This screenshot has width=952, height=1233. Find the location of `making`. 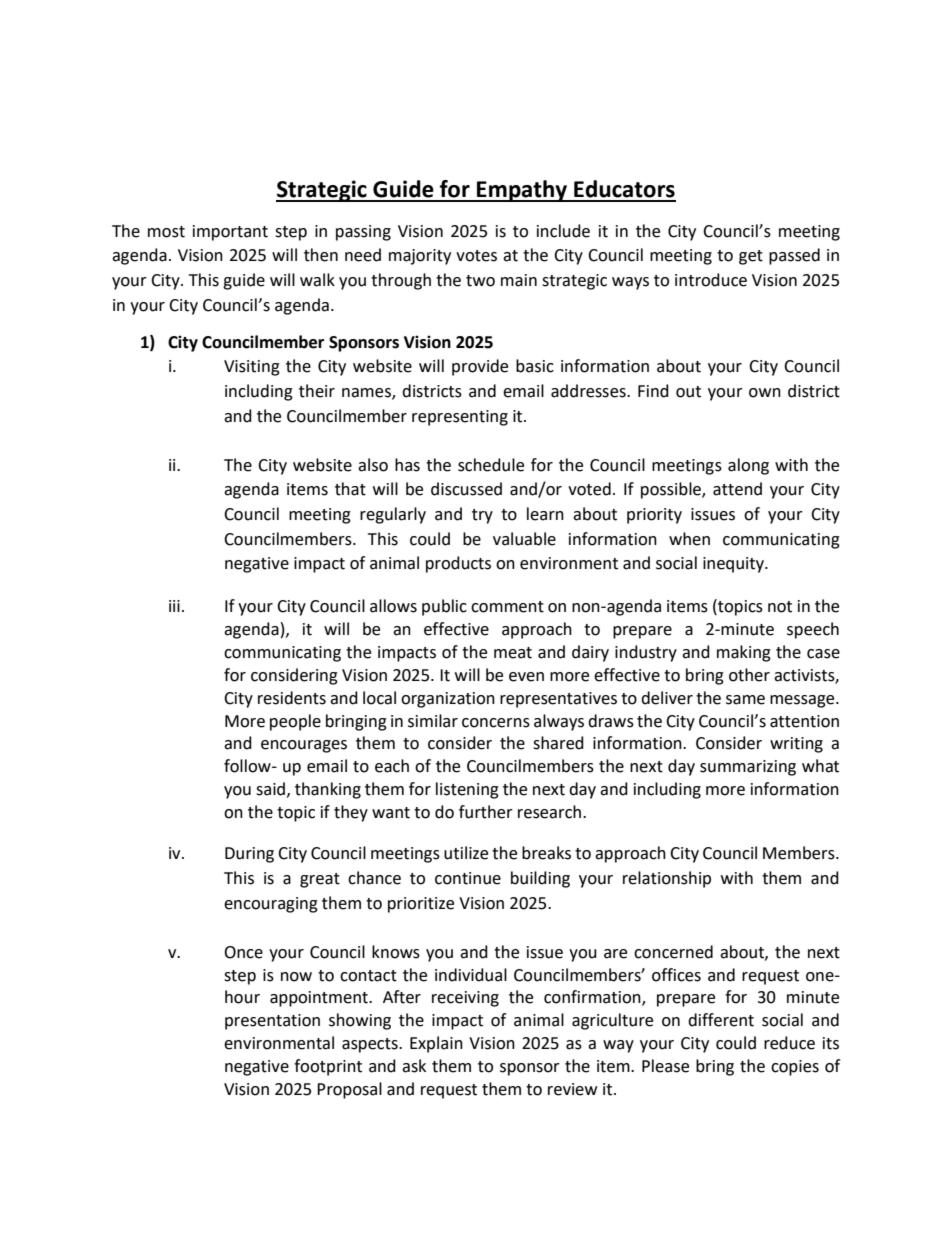

making is located at coordinates (744, 653).
